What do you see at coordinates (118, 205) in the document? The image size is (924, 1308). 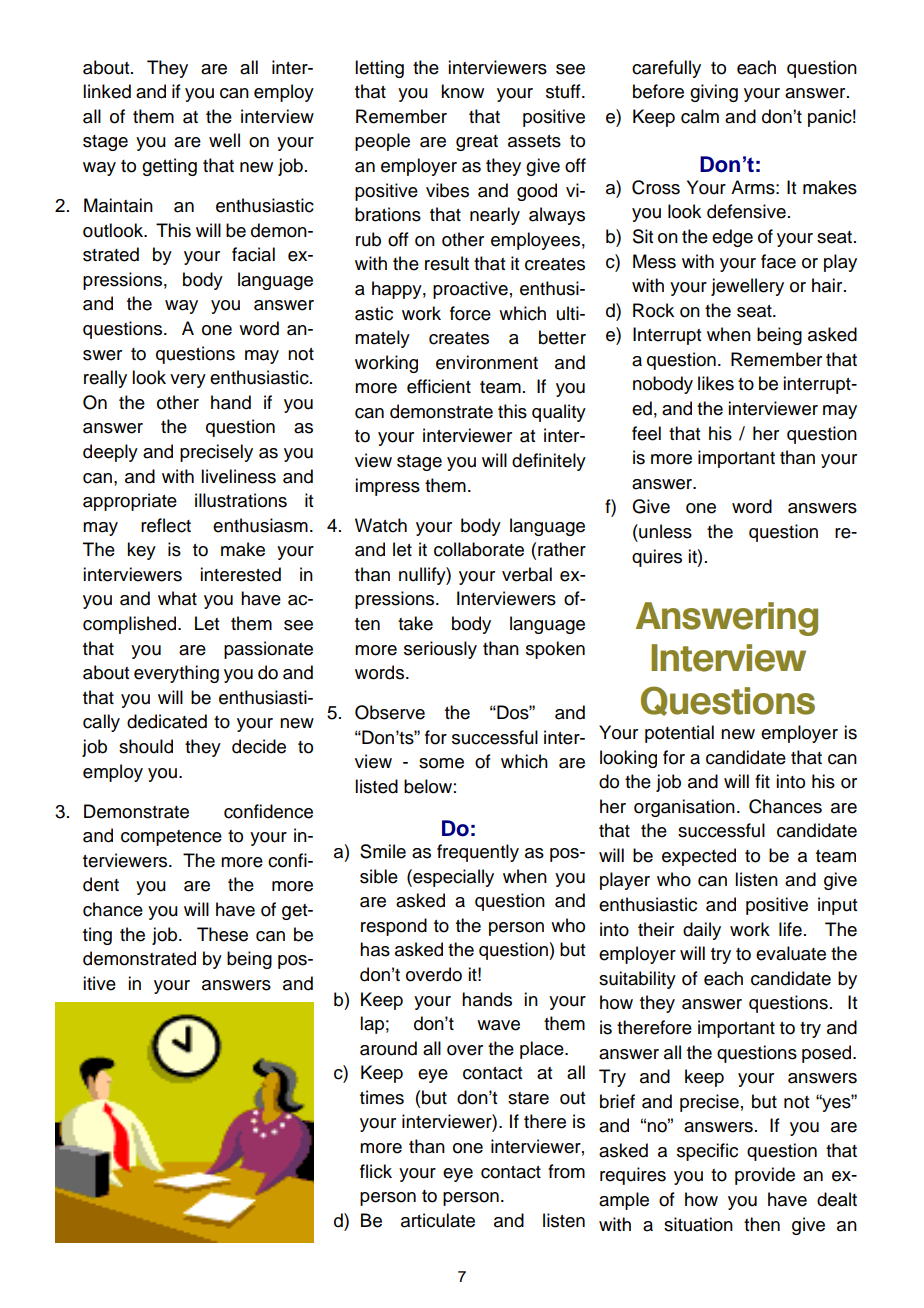 I see `Maintain` at bounding box center [118, 205].
